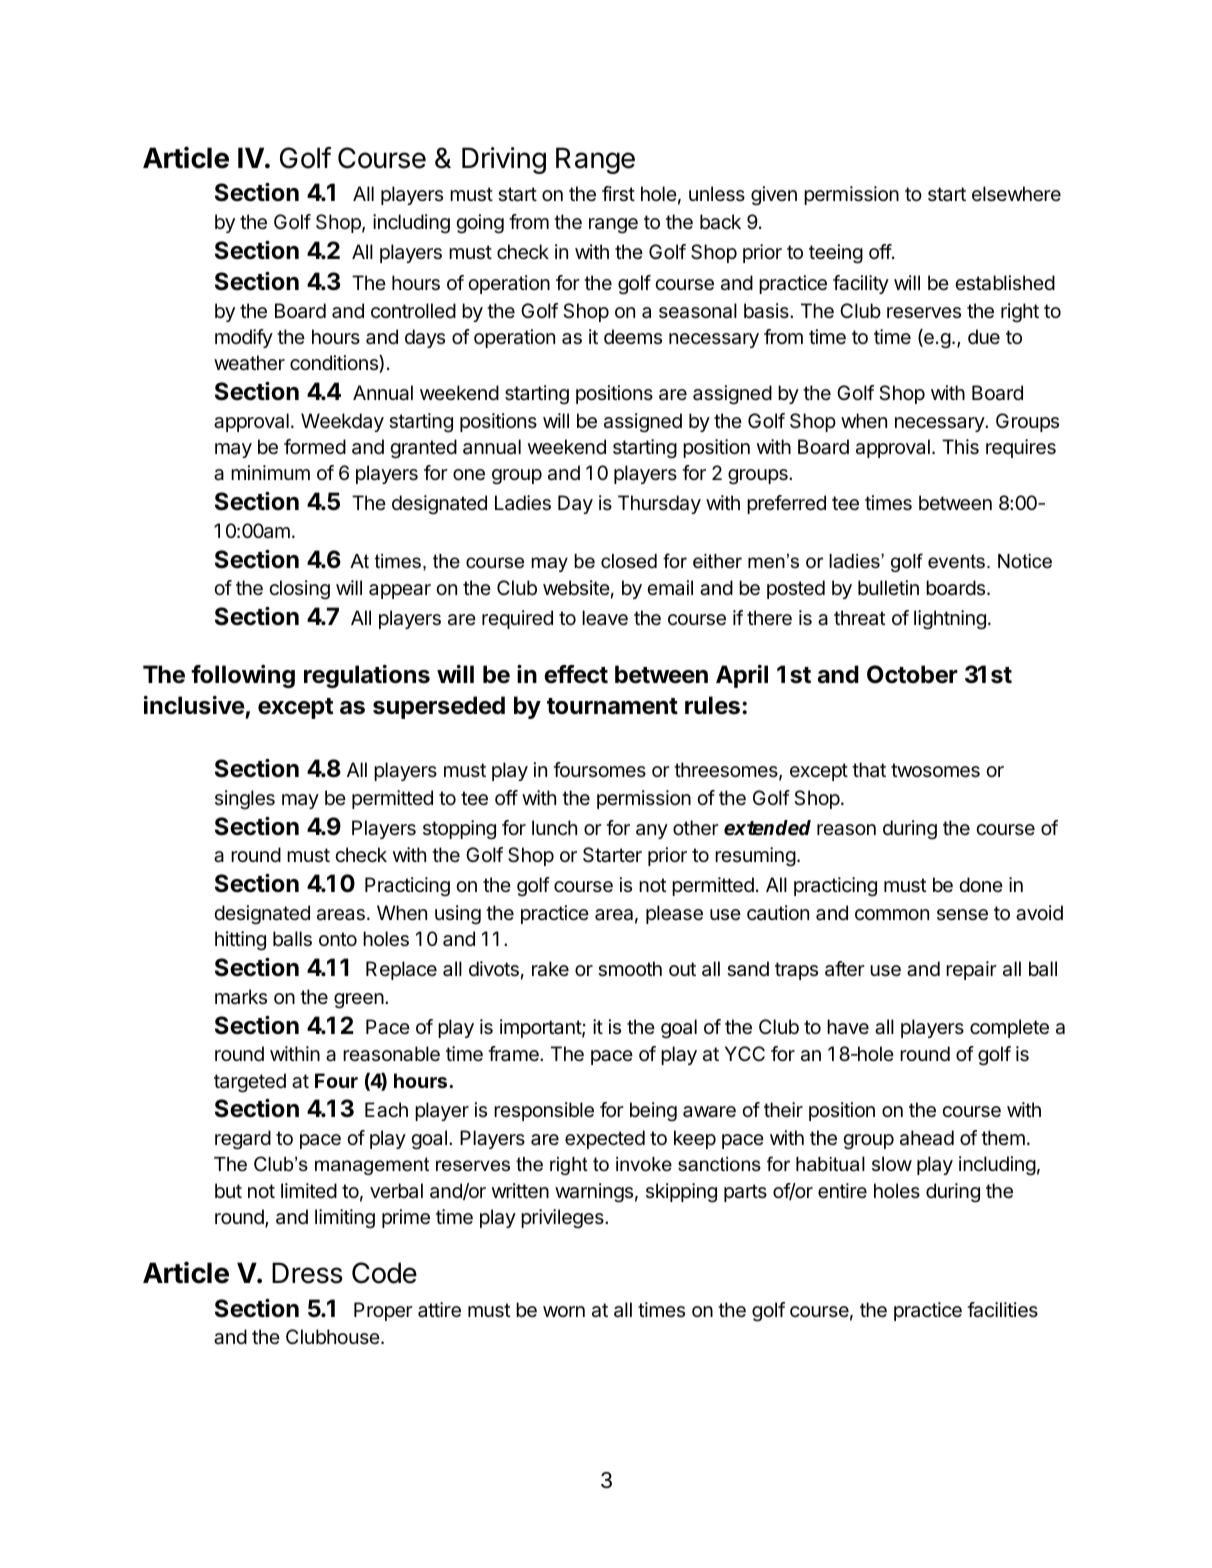 This screenshot has height=1568, width=1212. I want to click on going, so click(480, 224).
